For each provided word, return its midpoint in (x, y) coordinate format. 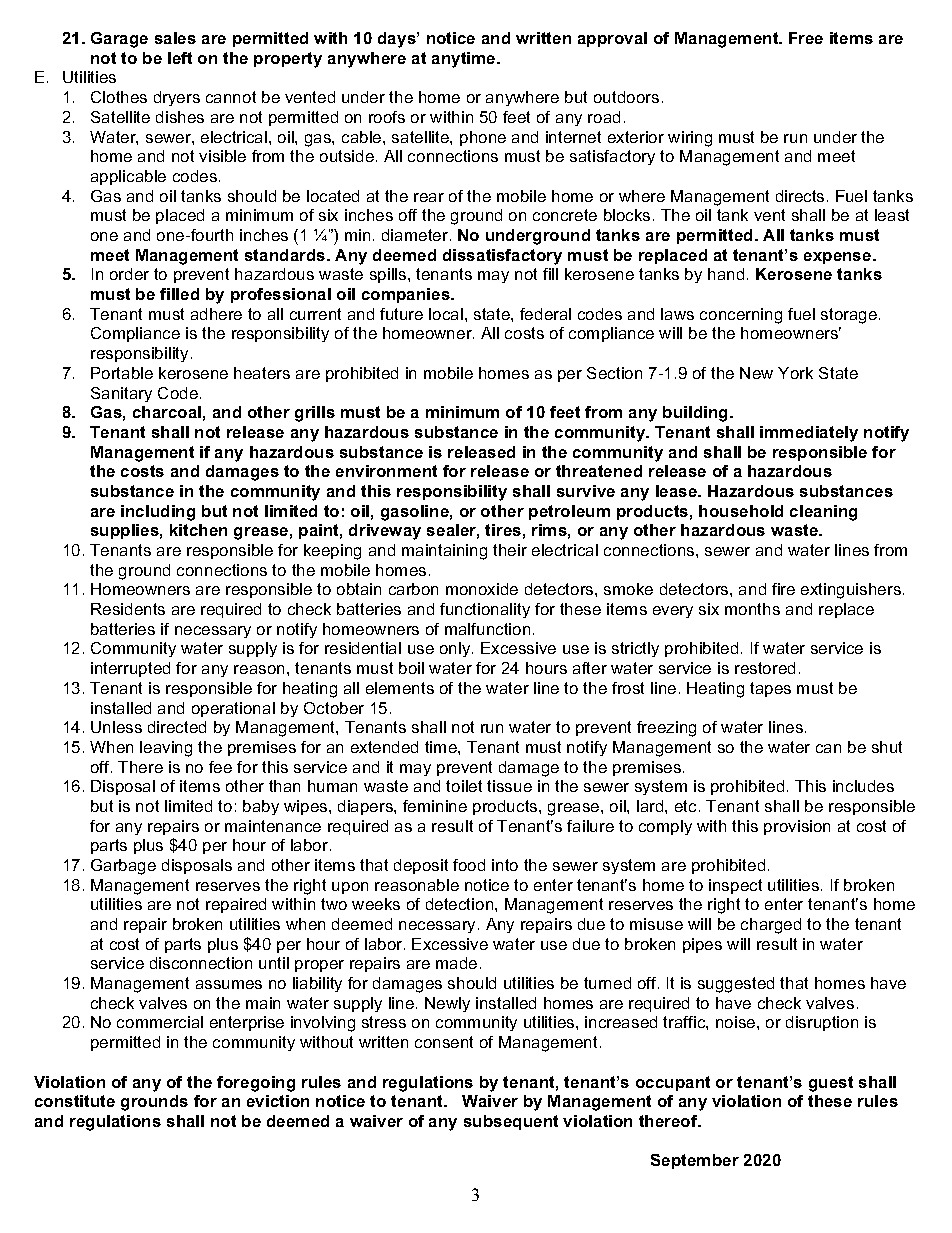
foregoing (256, 1084)
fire (783, 589)
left (180, 58)
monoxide (482, 589)
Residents (128, 609)
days (398, 40)
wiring (690, 139)
